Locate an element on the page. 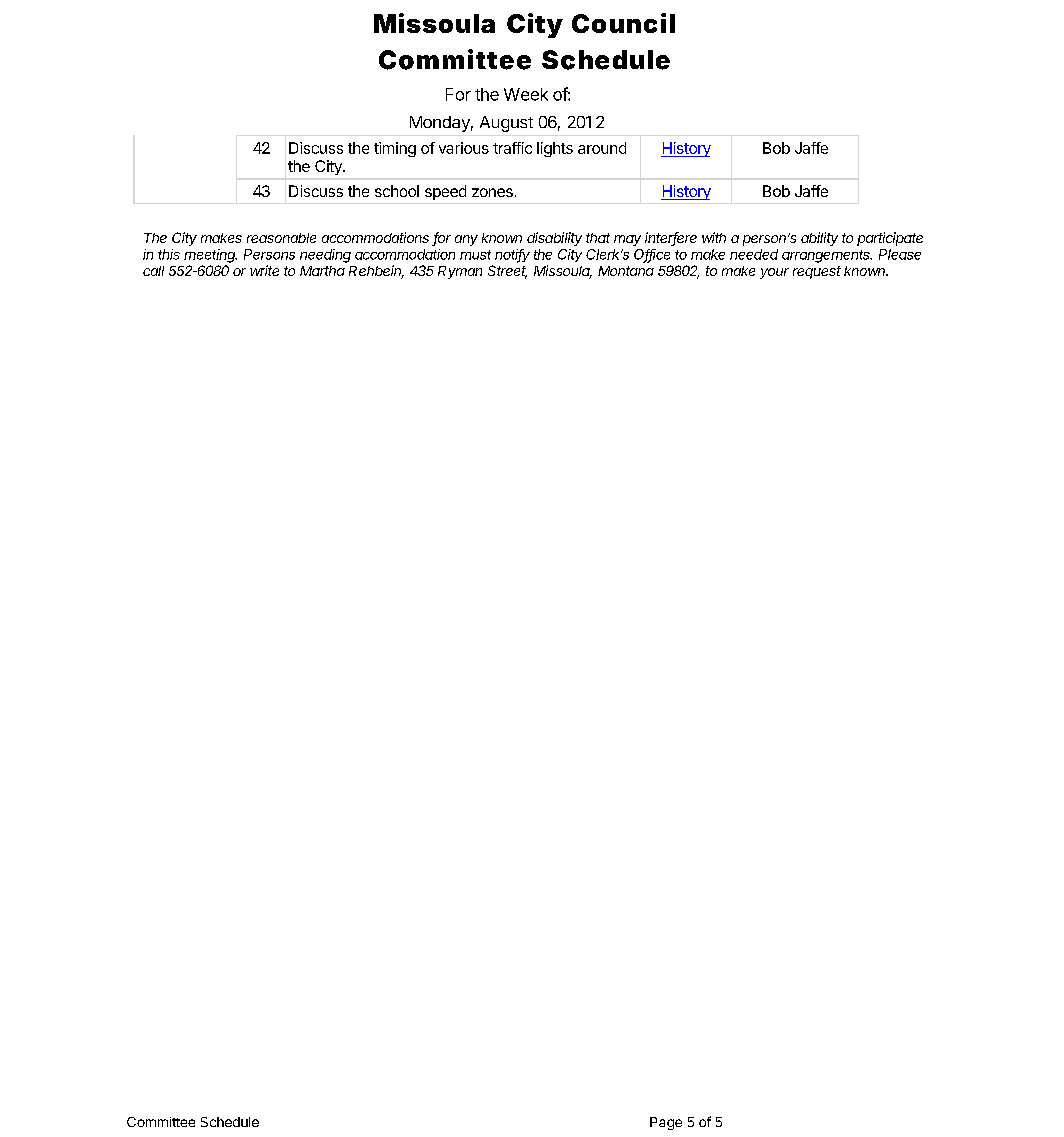 The height and width of the page is (1137, 1064). your is located at coordinates (774, 273).
